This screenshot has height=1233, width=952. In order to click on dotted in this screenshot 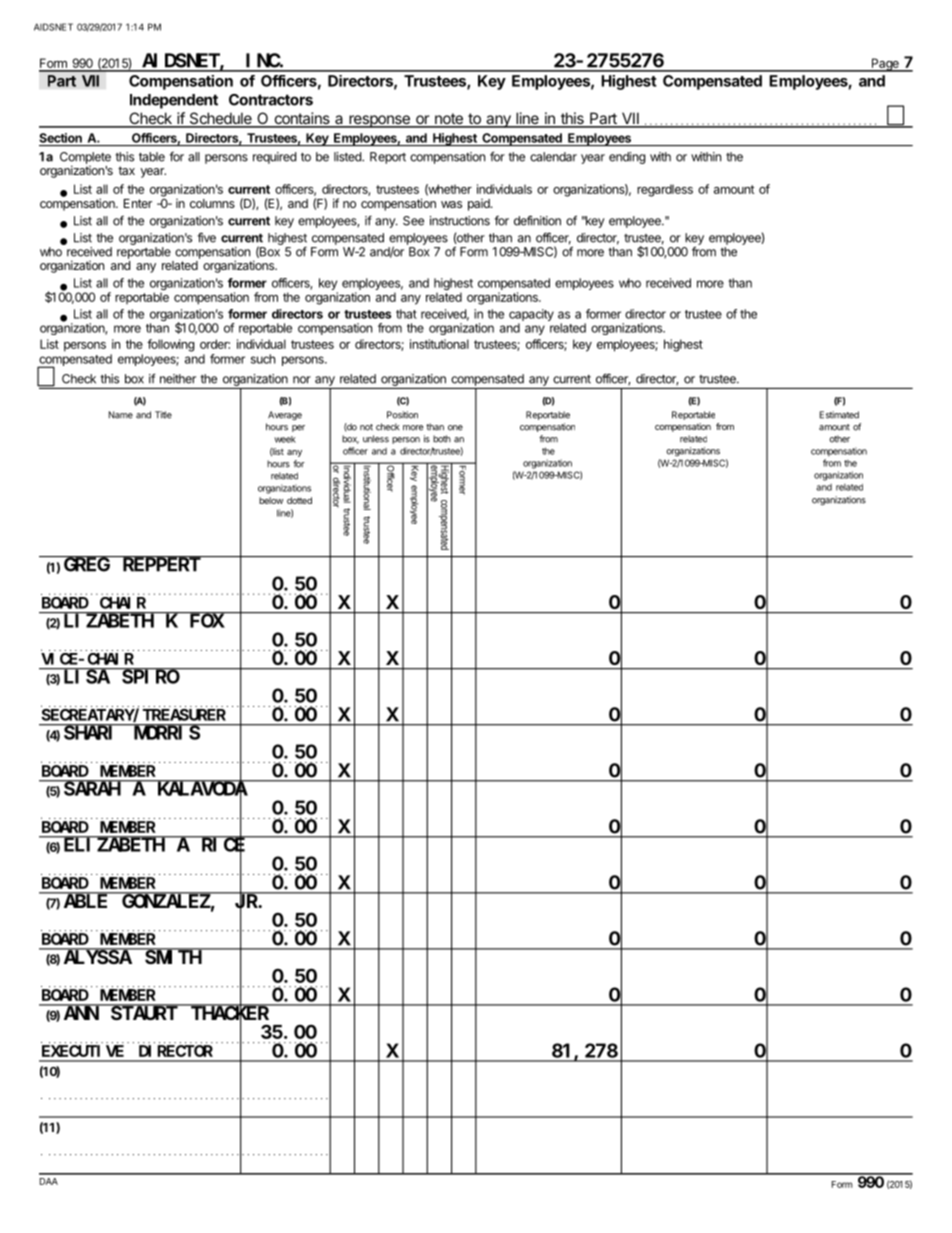, I will do `click(299, 500)`.
